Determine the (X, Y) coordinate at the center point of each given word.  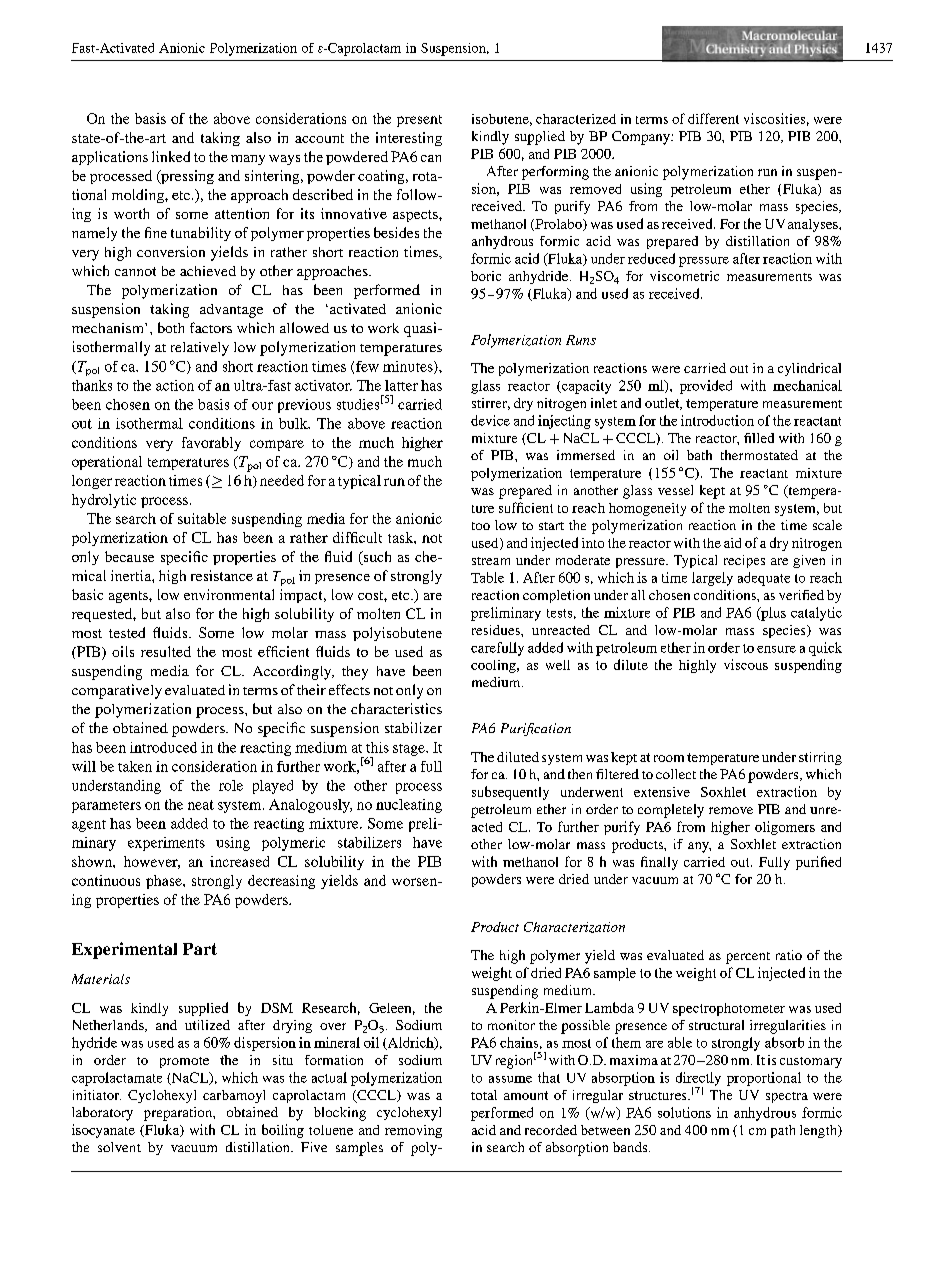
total (484, 1095)
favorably (211, 444)
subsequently (510, 793)
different (713, 118)
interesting (409, 139)
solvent (119, 1147)
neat (201, 805)
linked (171, 156)
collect (676, 774)
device (490, 420)
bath (699, 455)
